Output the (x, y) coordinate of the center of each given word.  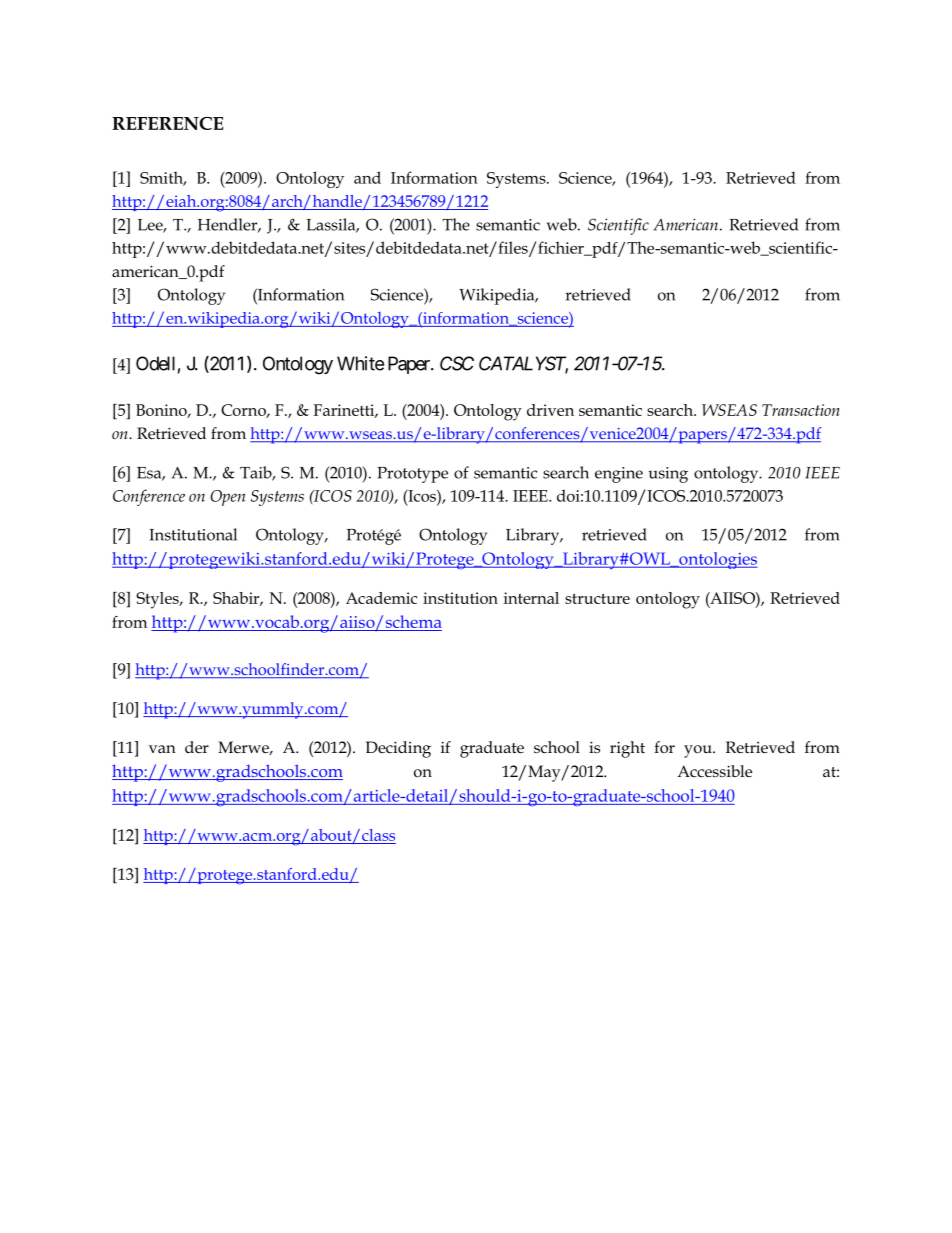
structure (597, 598)
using (668, 475)
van (162, 749)
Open (228, 498)
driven (550, 410)
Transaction (801, 410)
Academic (381, 598)
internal (531, 598)
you (699, 751)
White (360, 363)
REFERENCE (168, 123)
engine (619, 475)
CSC (457, 363)
